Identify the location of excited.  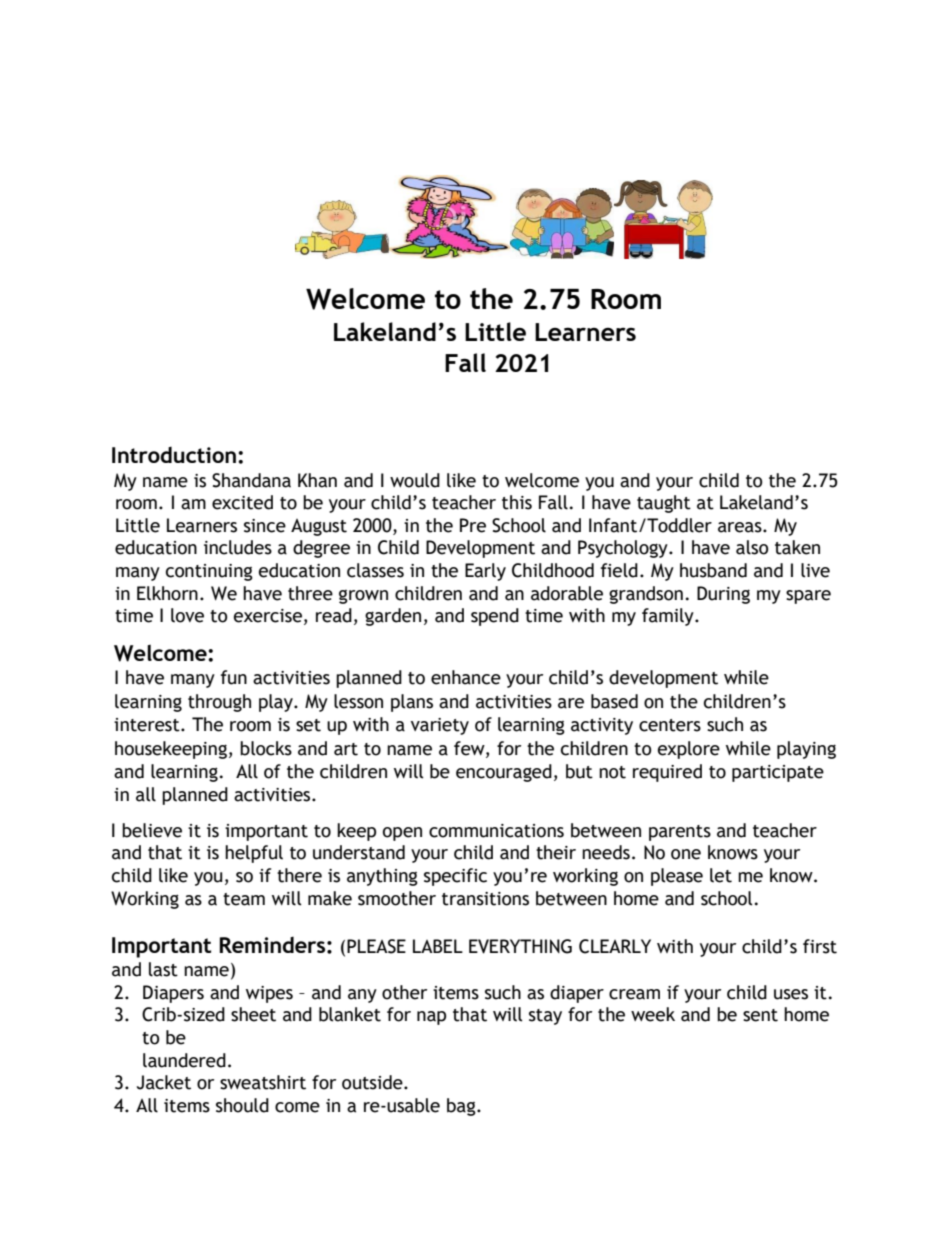
(242, 502).
